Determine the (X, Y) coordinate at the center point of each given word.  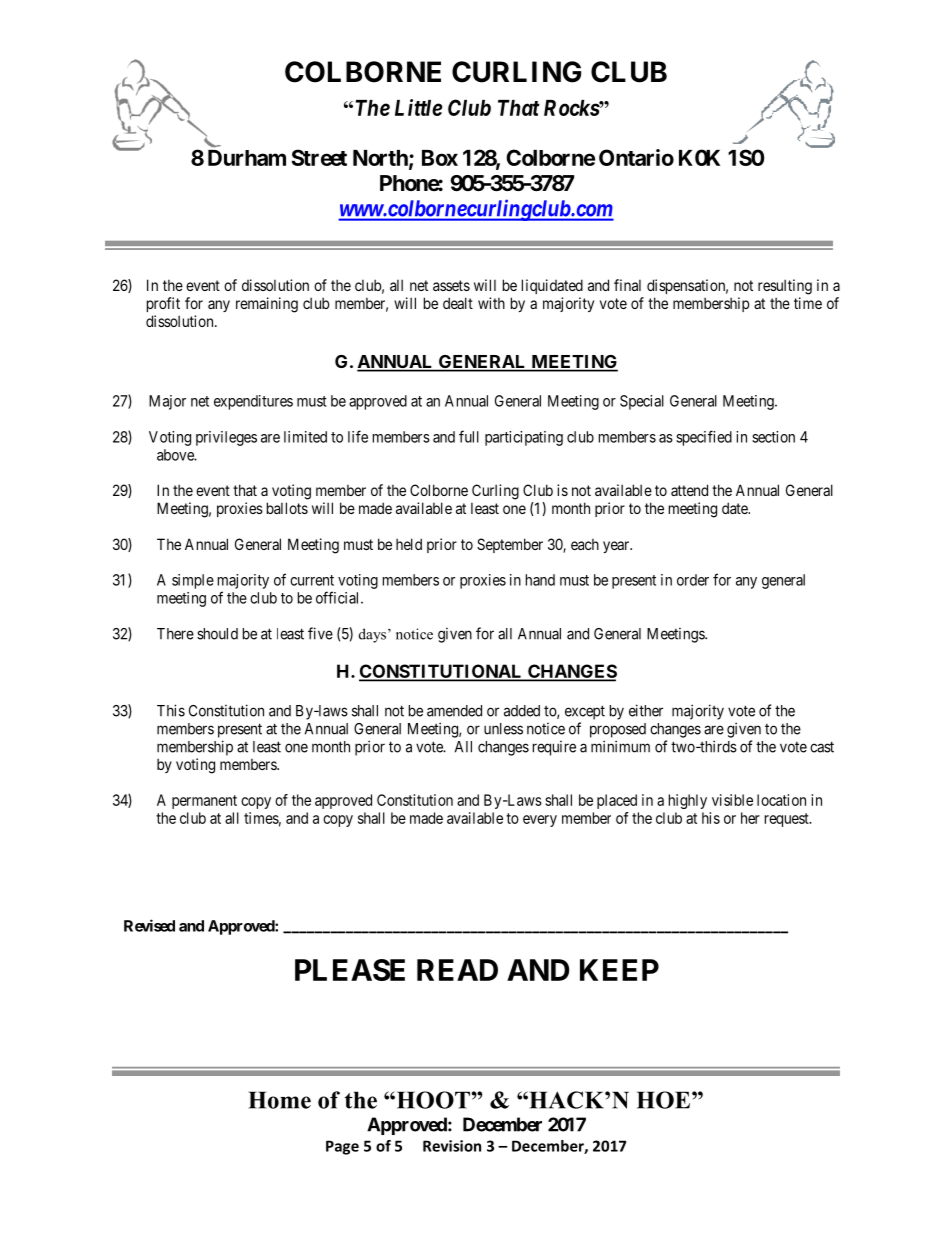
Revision (452, 1146)
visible (732, 800)
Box (440, 158)
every (540, 821)
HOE (665, 1100)
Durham (247, 158)
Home (280, 1100)
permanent (204, 802)
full (469, 436)
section (773, 437)
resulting (785, 287)
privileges (226, 438)
